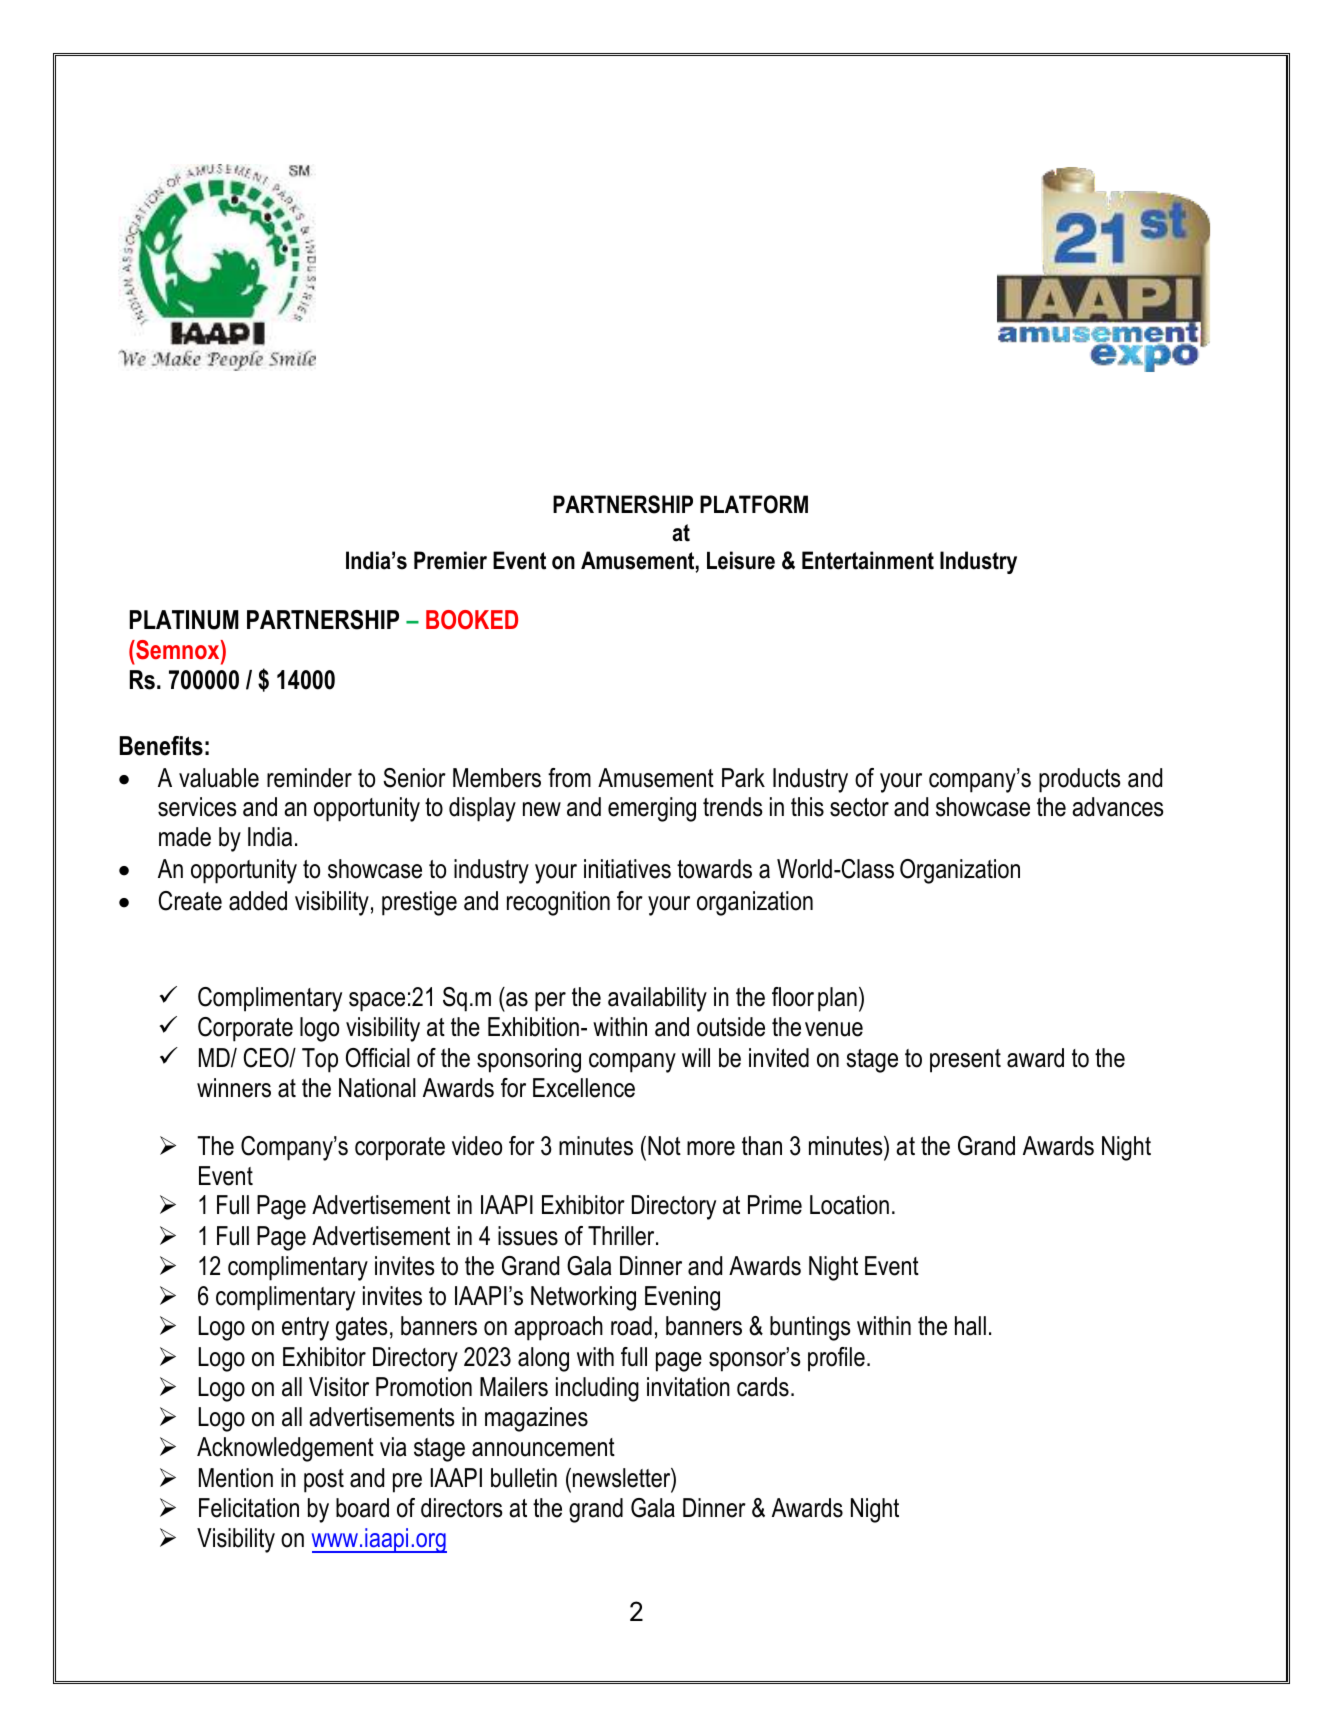  What do you see at coordinates (868, 560) in the page?
I see `Entertainment` at bounding box center [868, 560].
